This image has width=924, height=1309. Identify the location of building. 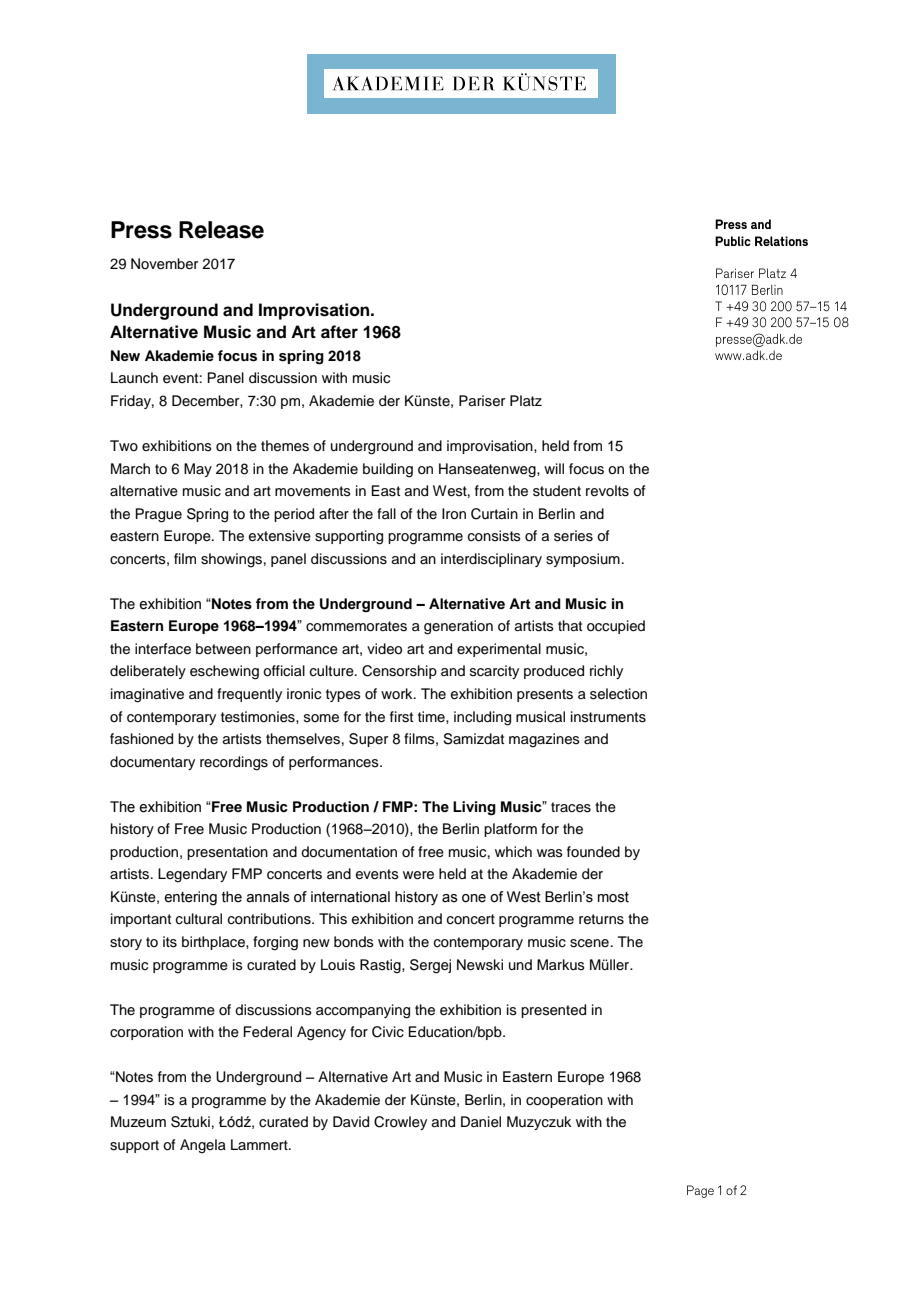
(388, 470).
